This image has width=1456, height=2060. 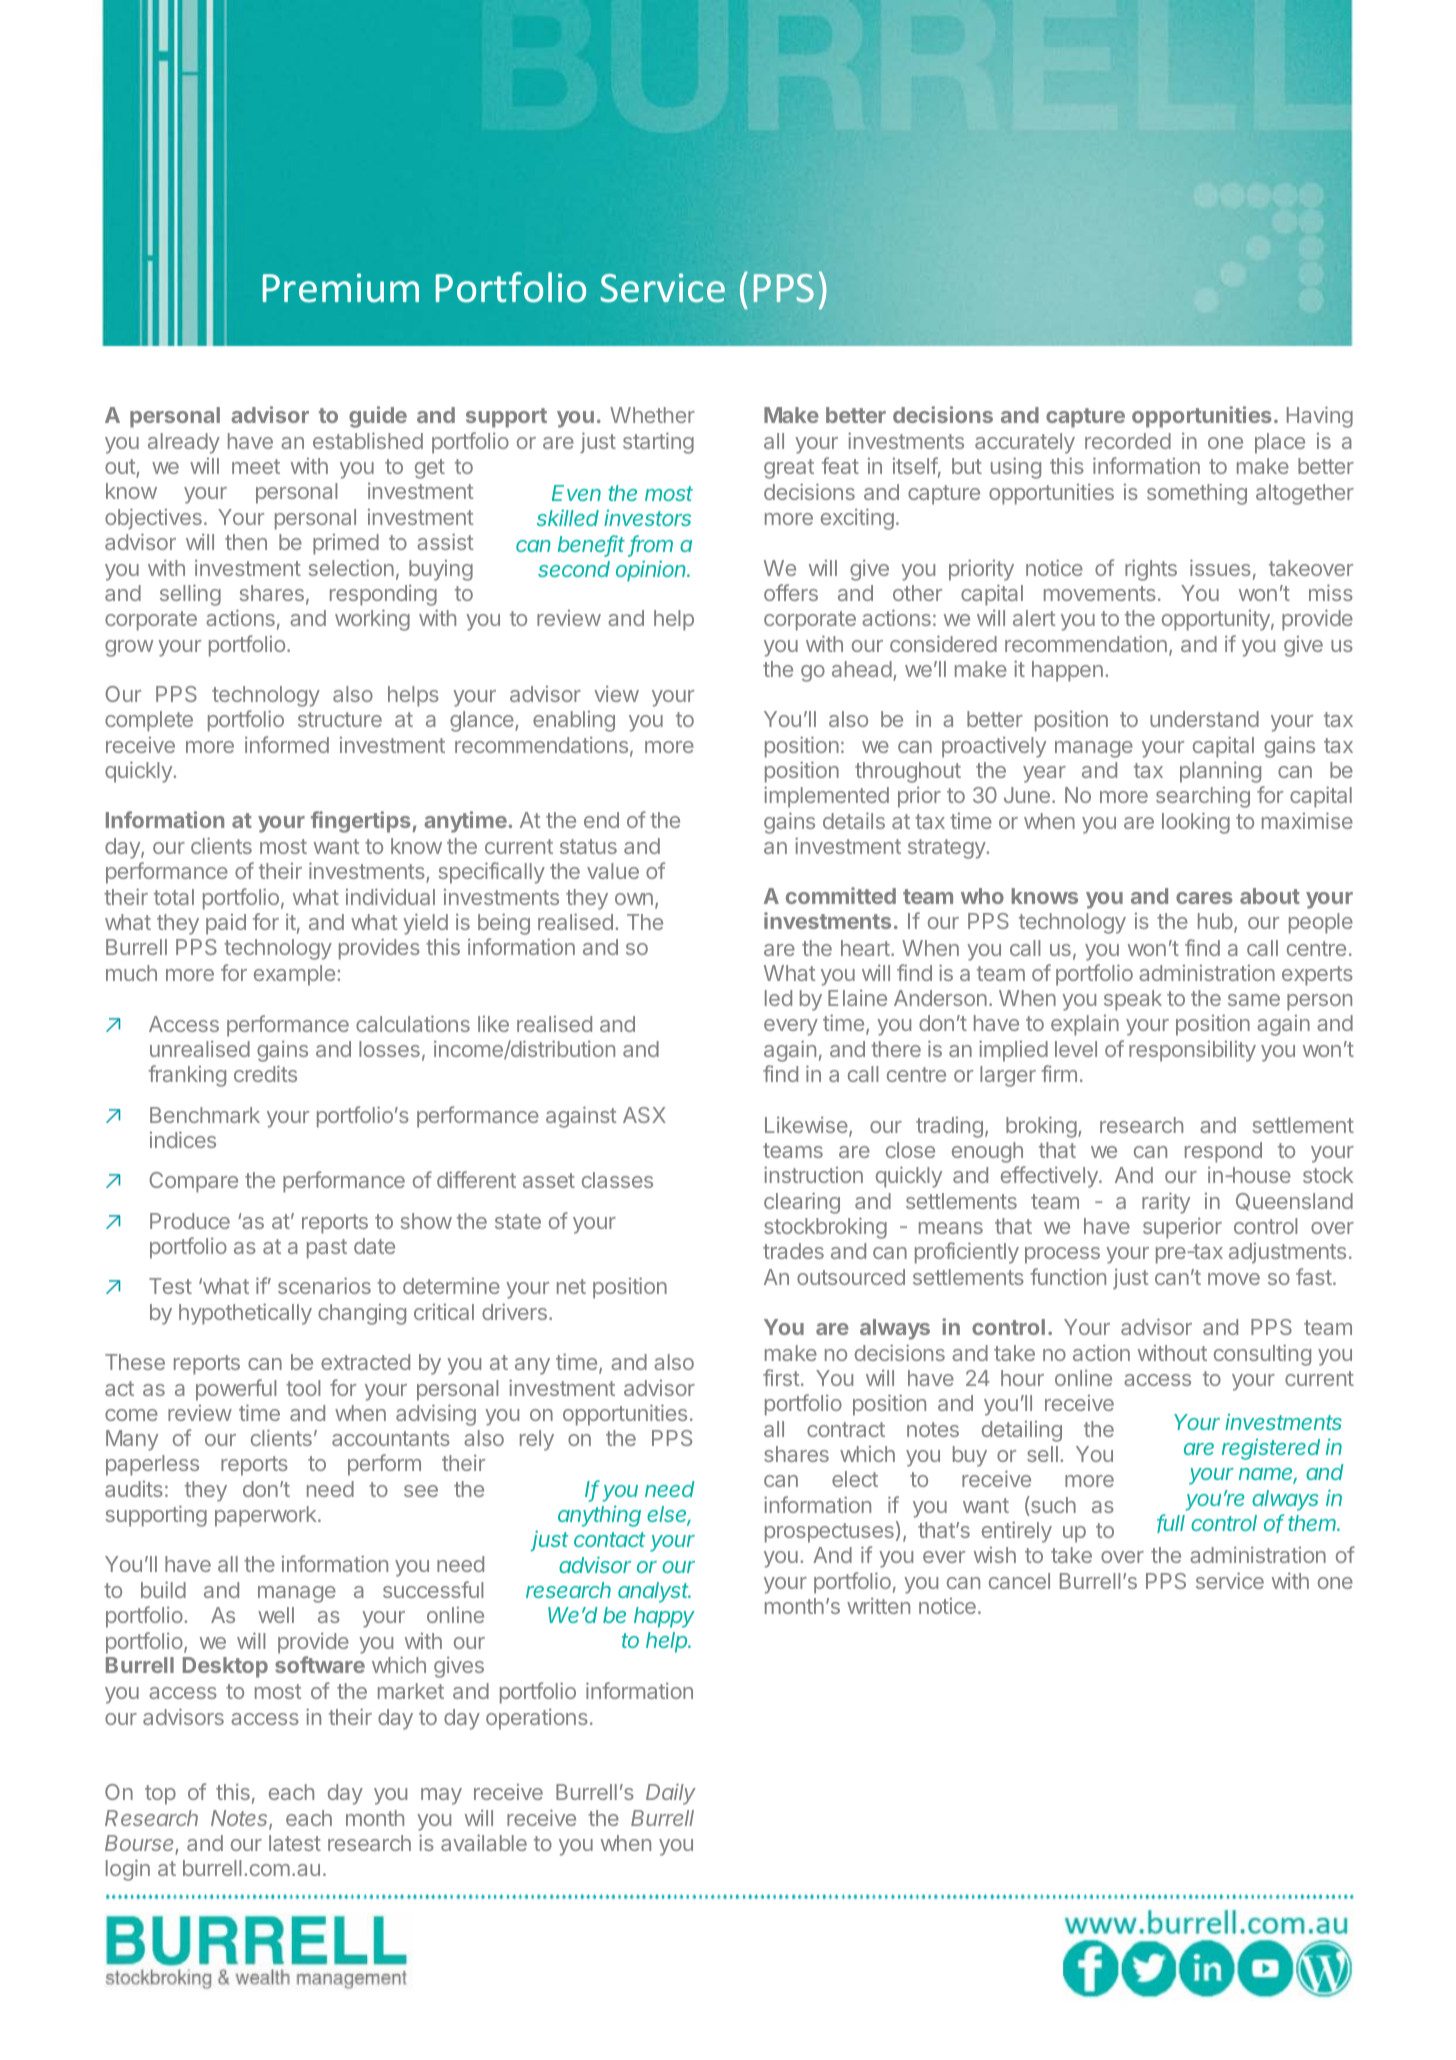 What do you see at coordinates (826, 797) in the image?
I see `implemented` at bounding box center [826, 797].
